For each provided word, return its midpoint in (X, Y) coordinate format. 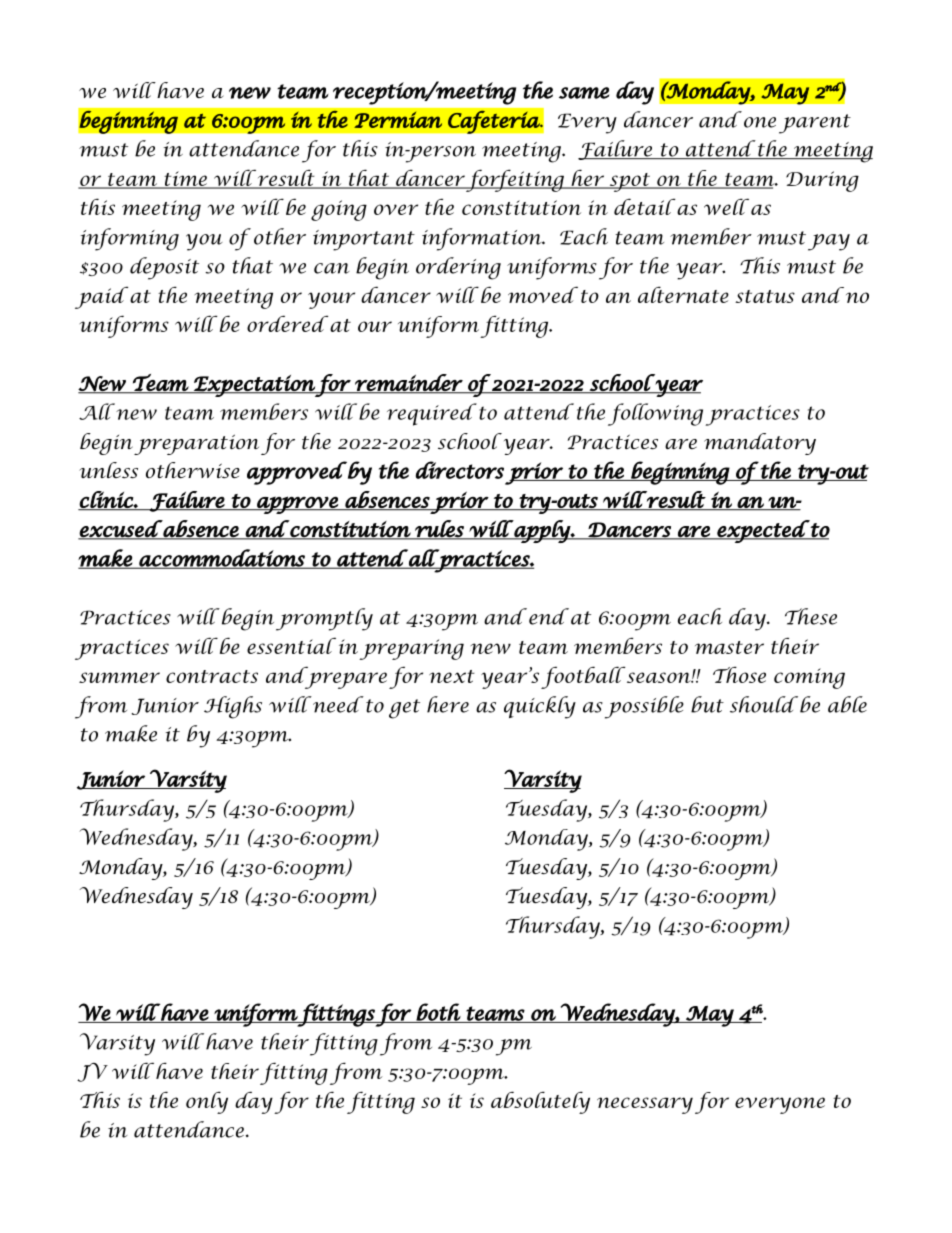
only (207, 1102)
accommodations (222, 559)
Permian (398, 120)
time (185, 179)
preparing (411, 649)
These (811, 616)
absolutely (540, 1102)
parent (815, 124)
